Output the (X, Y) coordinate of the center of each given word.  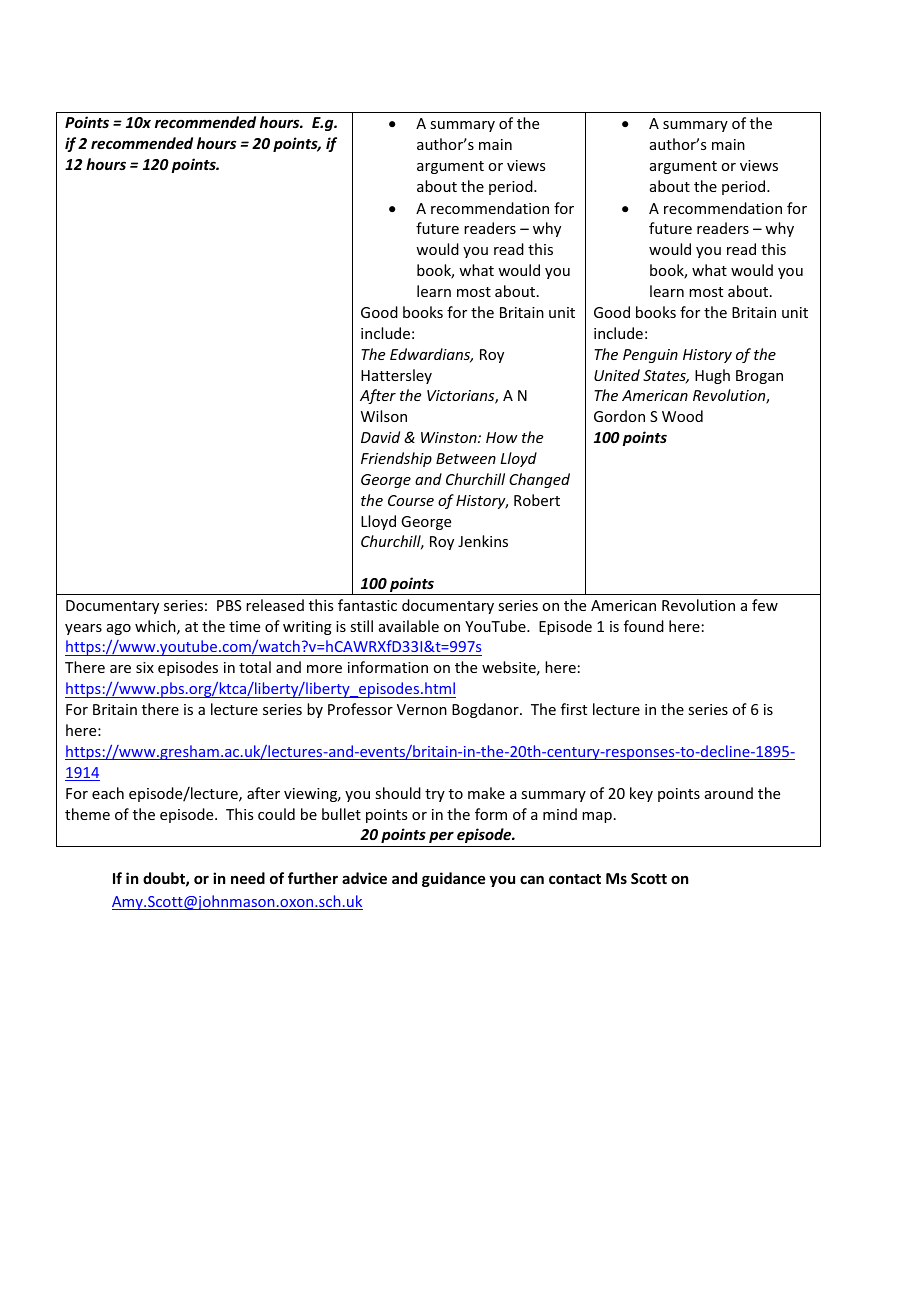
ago (119, 629)
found (644, 626)
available (409, 626)
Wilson (384, 416)
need (248, 878)
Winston (450, 437)
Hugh (712, 376)
